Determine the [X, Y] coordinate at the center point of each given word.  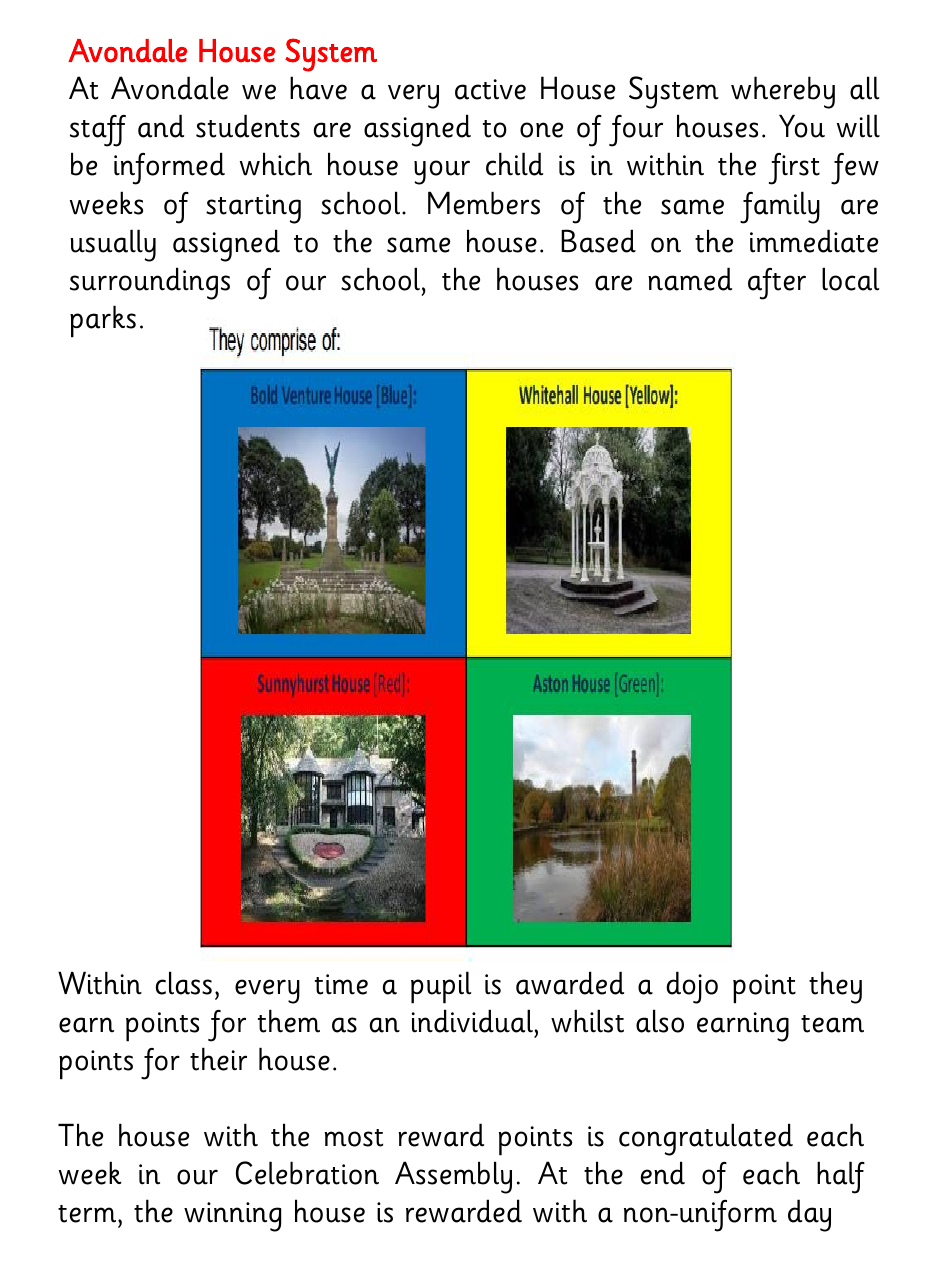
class [184, 983]
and [161, 126]
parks [103, 321]
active [490, 89]
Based [598, 241]
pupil [441, 987]
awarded [570, 983]
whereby [783, 92]
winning [232, 1217]
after [777, 284]
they [835, 987]
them [289, 1021]
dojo [692, 987]
